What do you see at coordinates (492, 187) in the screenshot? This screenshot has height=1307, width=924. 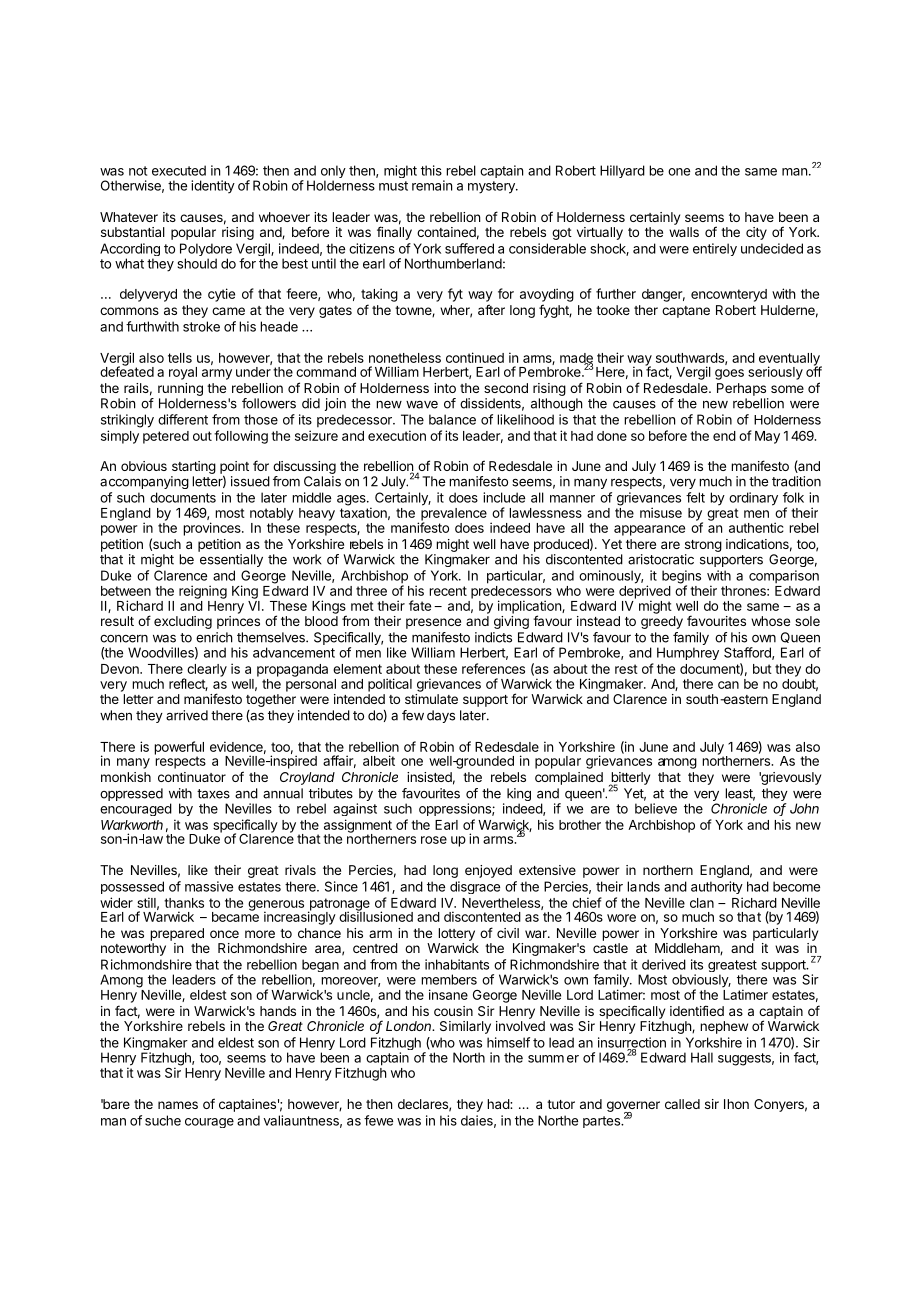 I see `mystery` at bounding box center [492, 187].
